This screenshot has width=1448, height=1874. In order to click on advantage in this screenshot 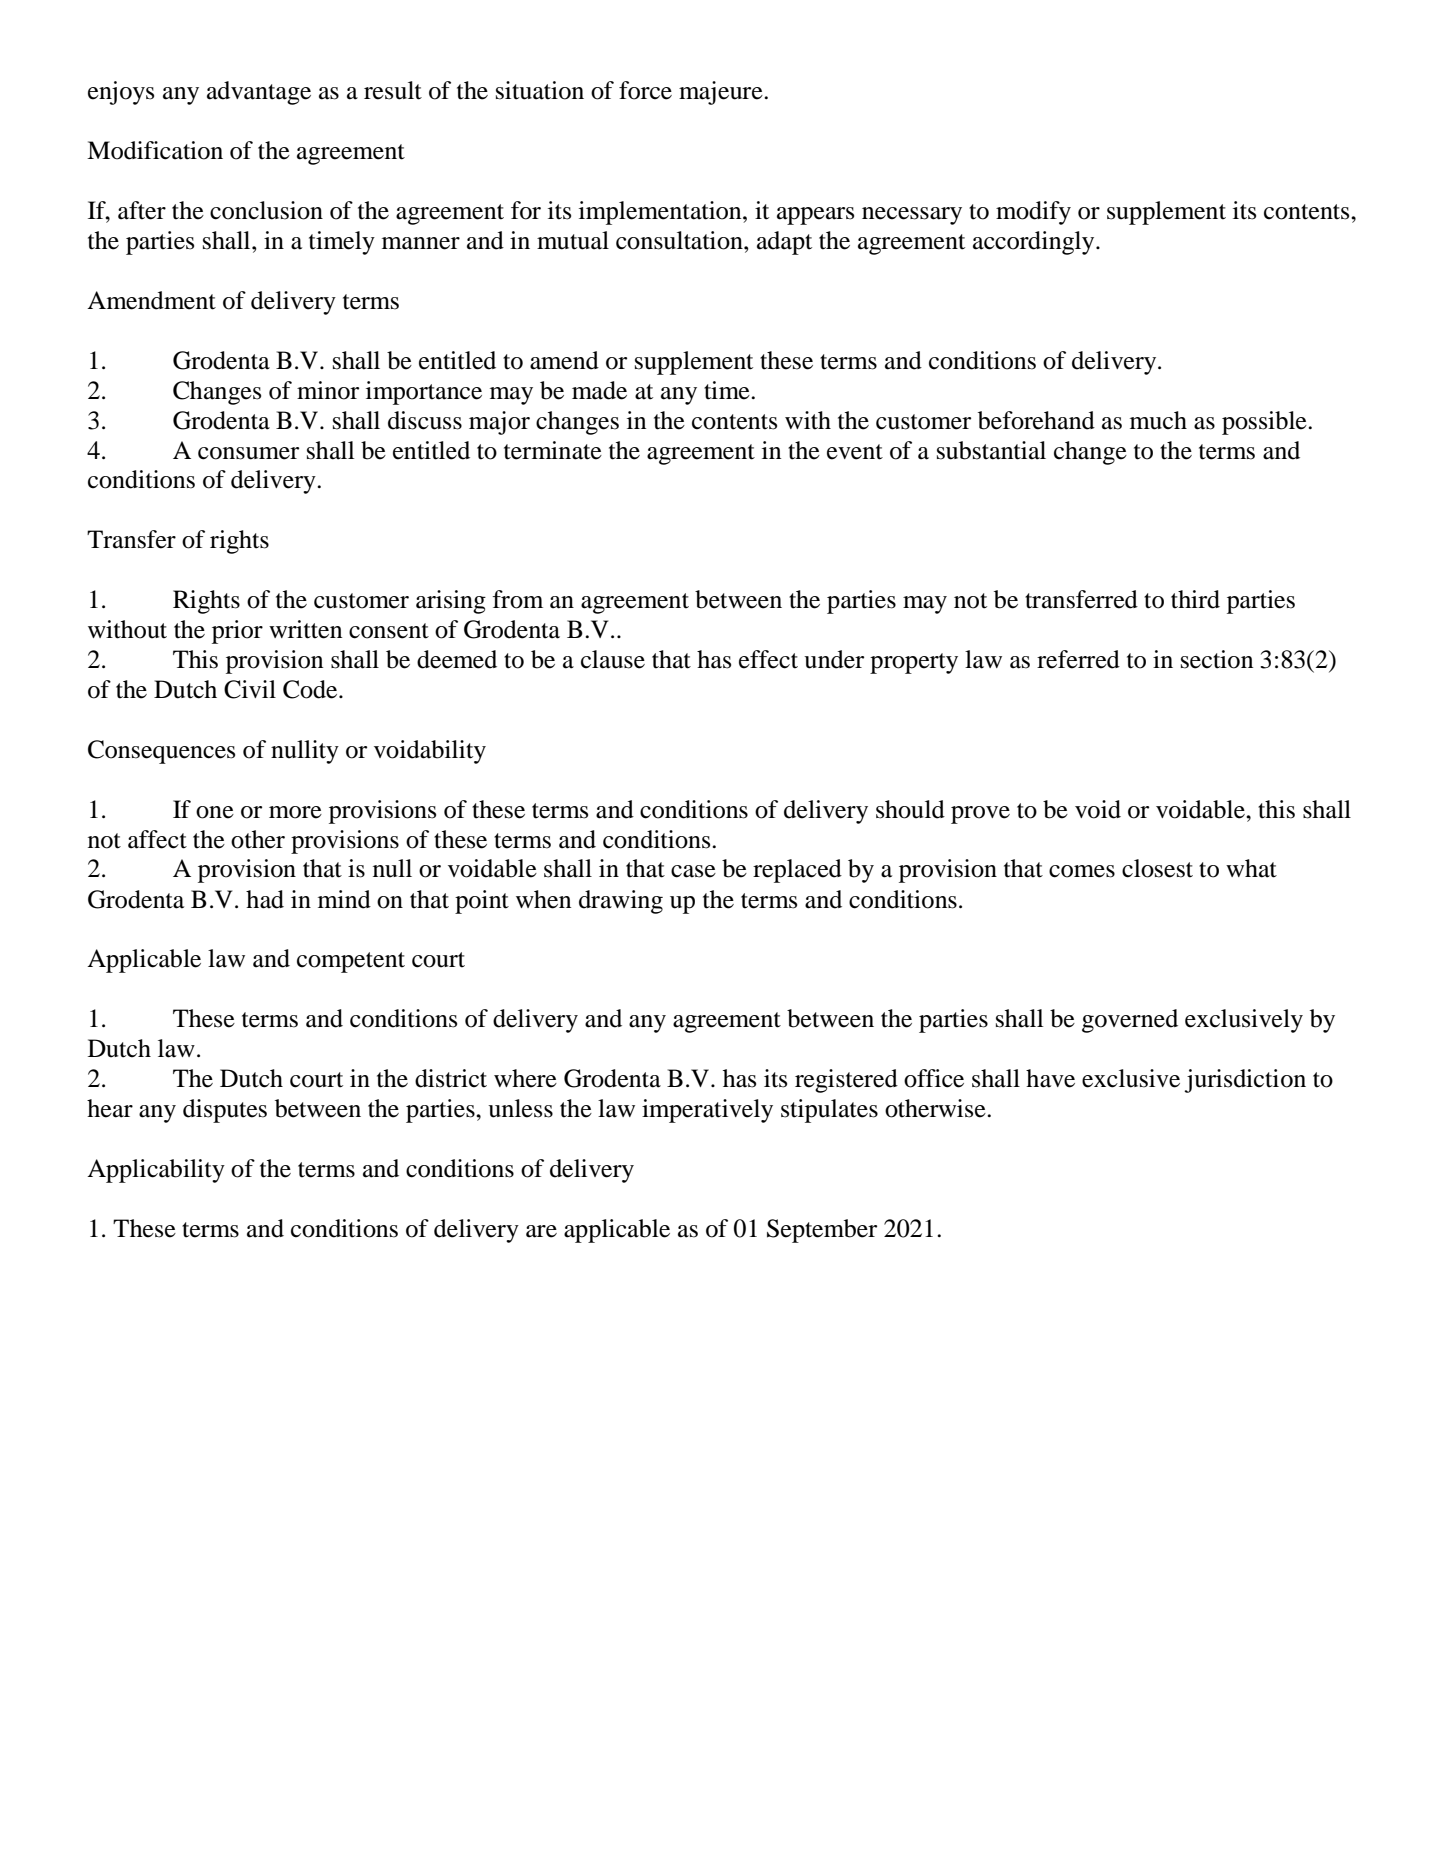, I will do `click(259, 93)`.
